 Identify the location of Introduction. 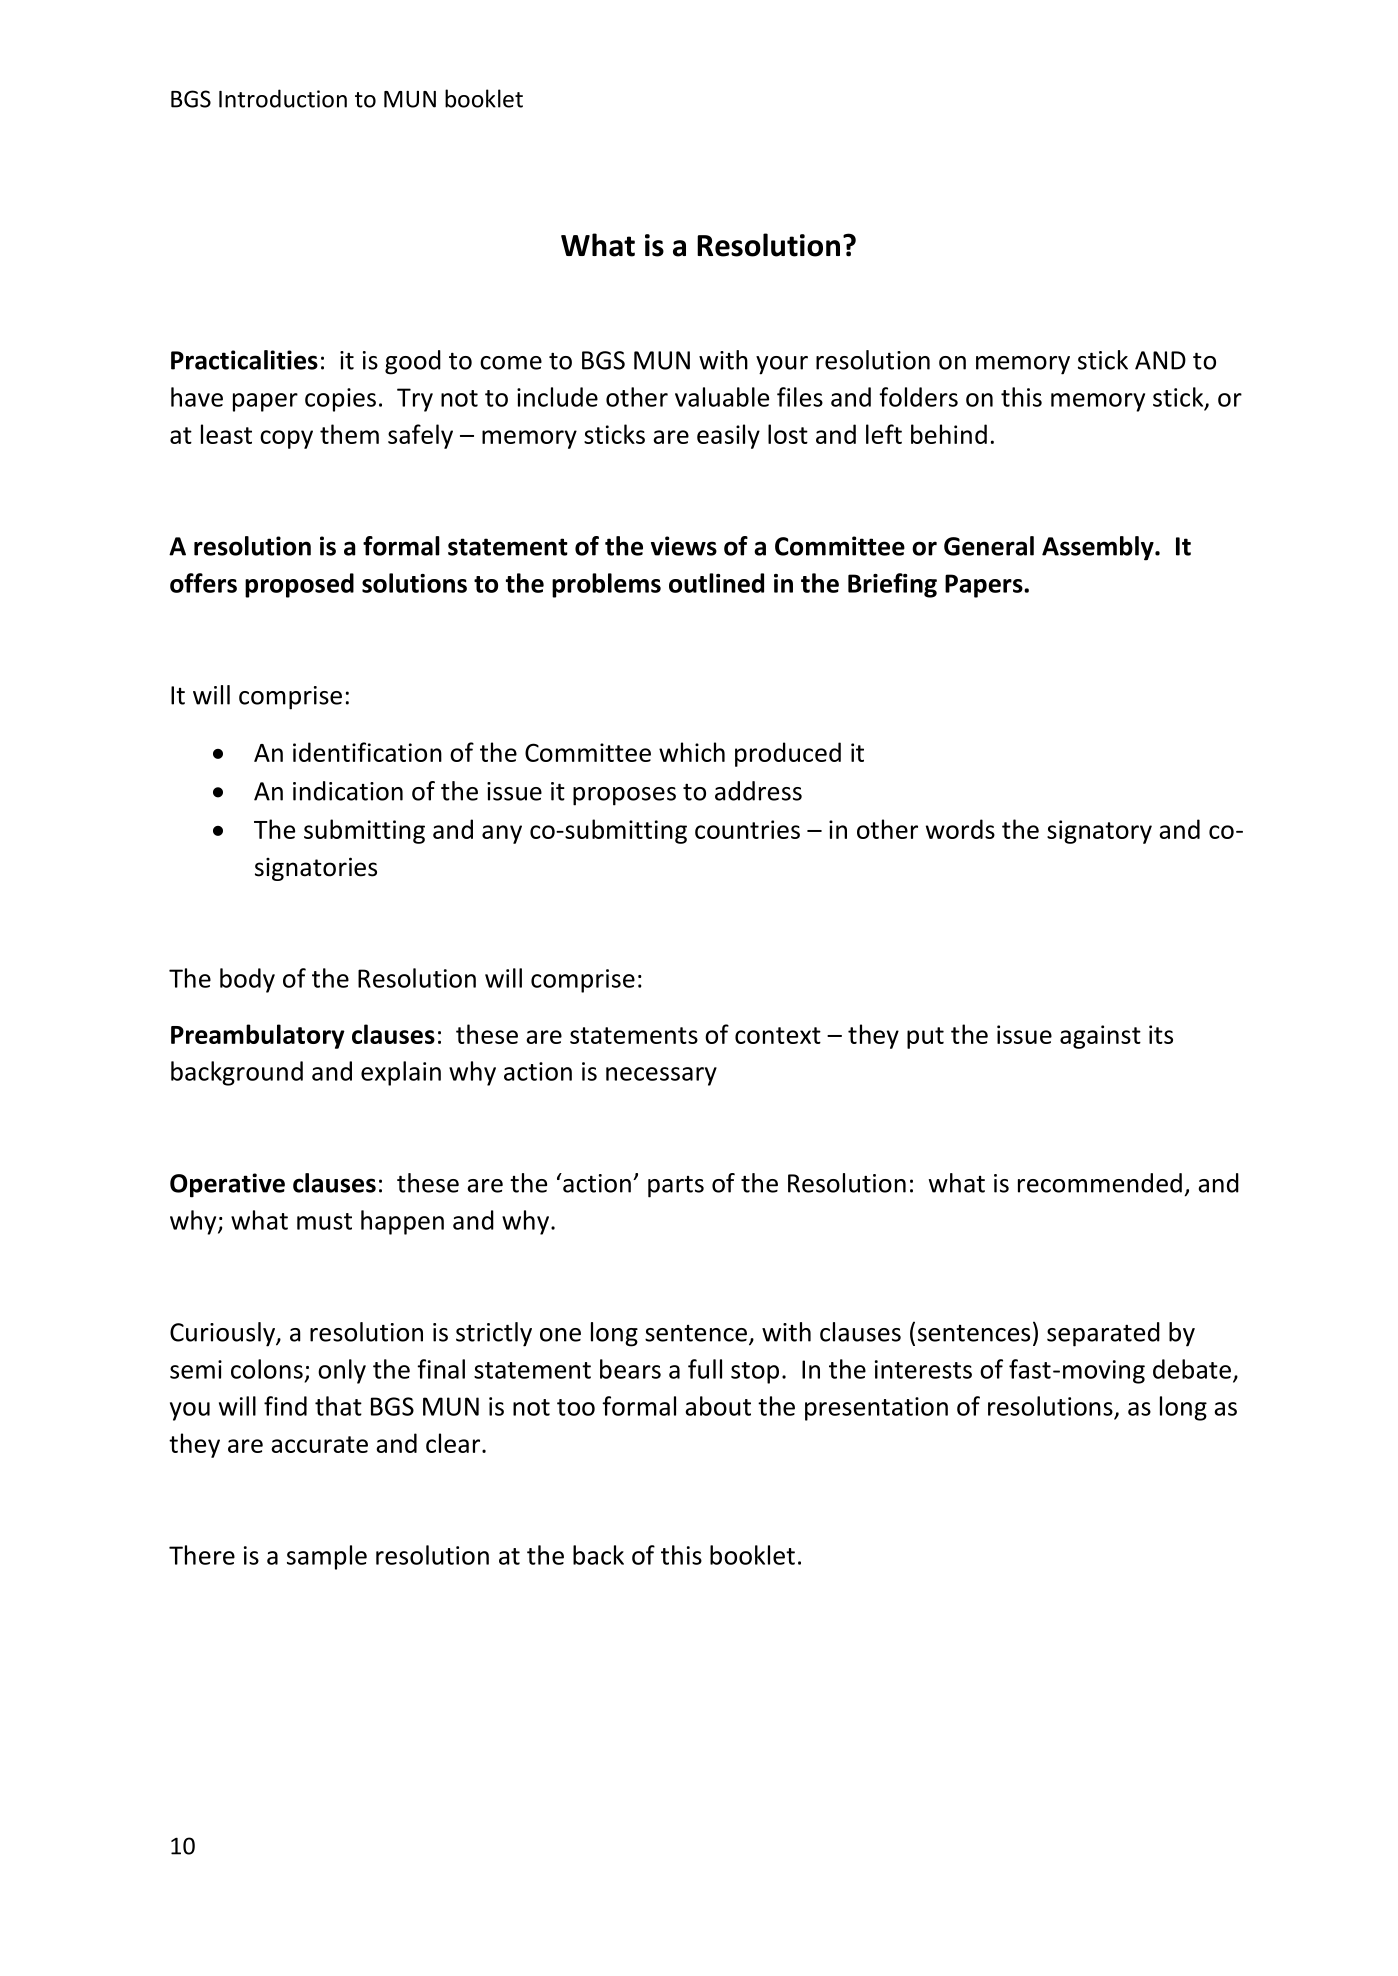
(283, 98).
